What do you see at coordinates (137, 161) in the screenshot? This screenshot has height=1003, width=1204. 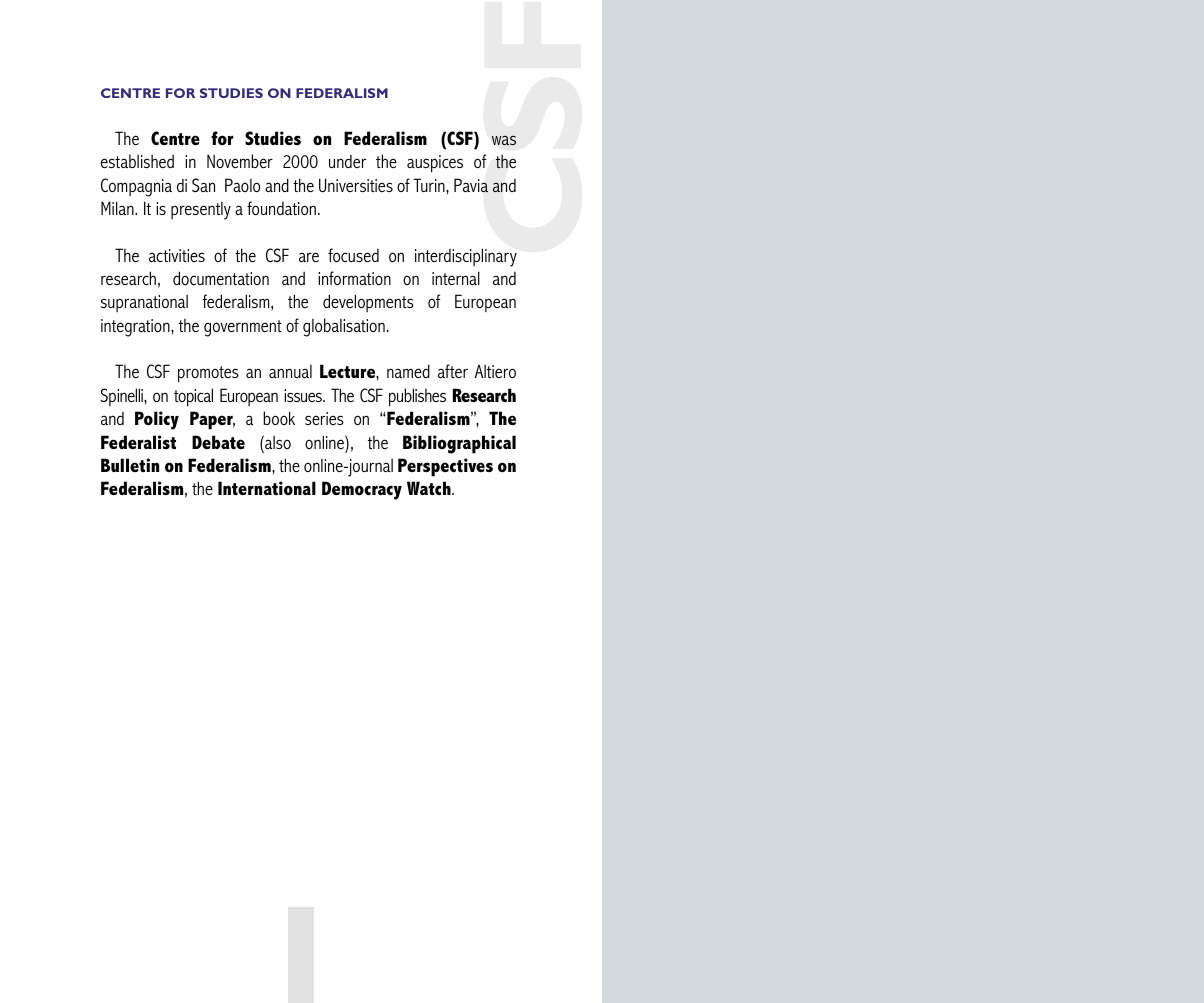 I see `established` at bounding box center [137, 161].
